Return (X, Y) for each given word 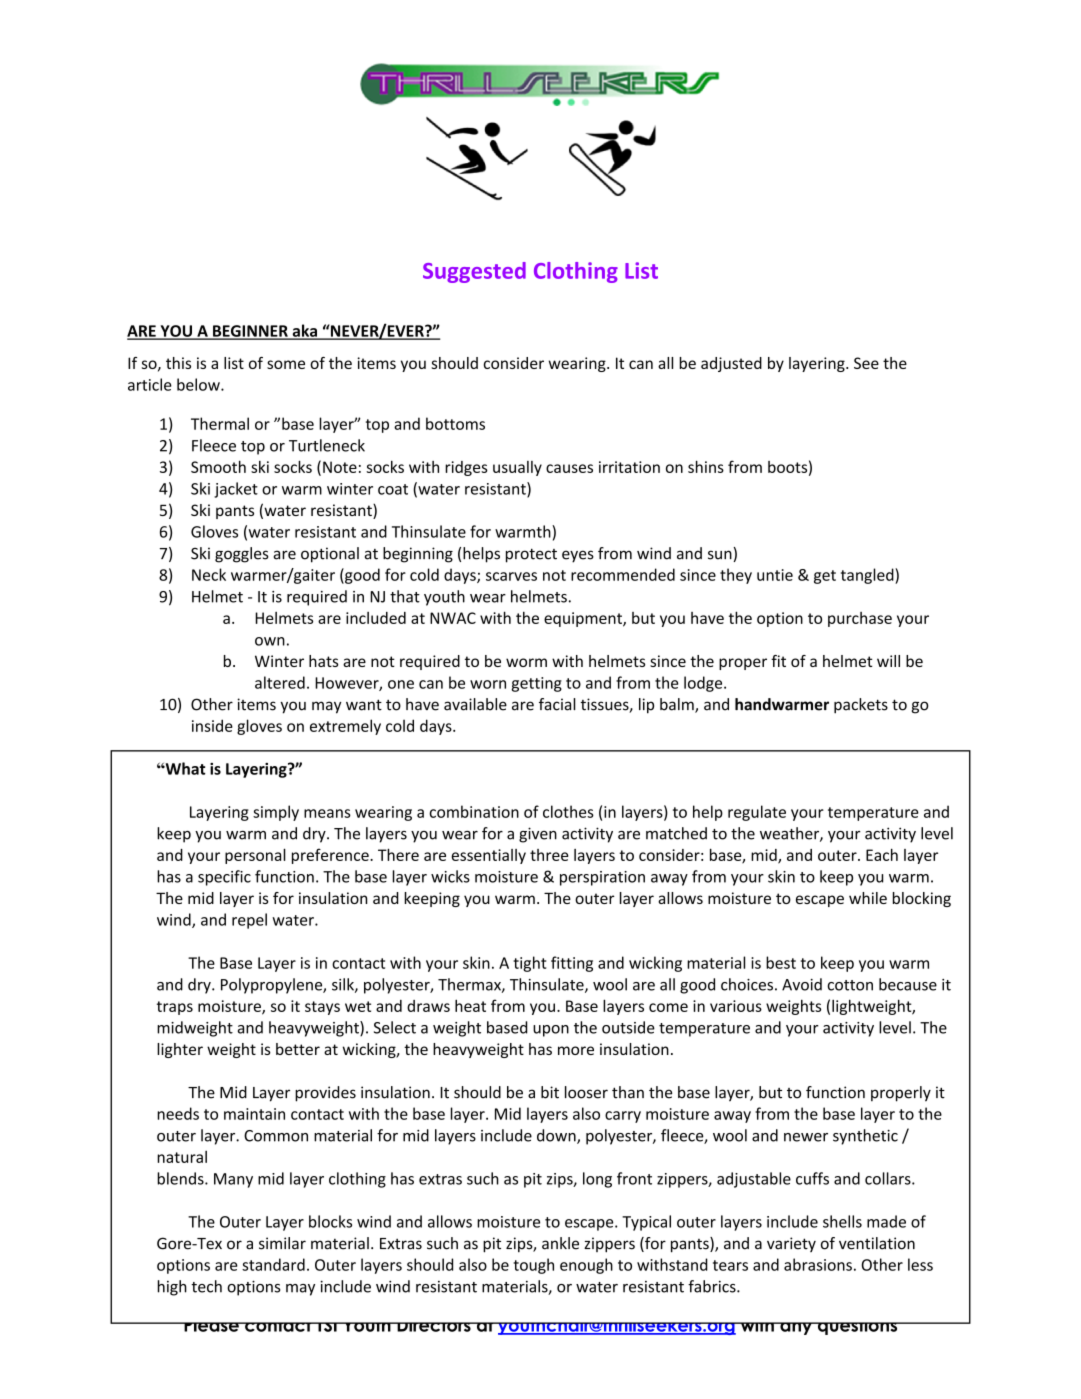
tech (206, 1286)
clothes (568, 811)
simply (276, 813)
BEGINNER (250, 332)
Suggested (474, 272)
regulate (757, 813)
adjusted (731, 364)
